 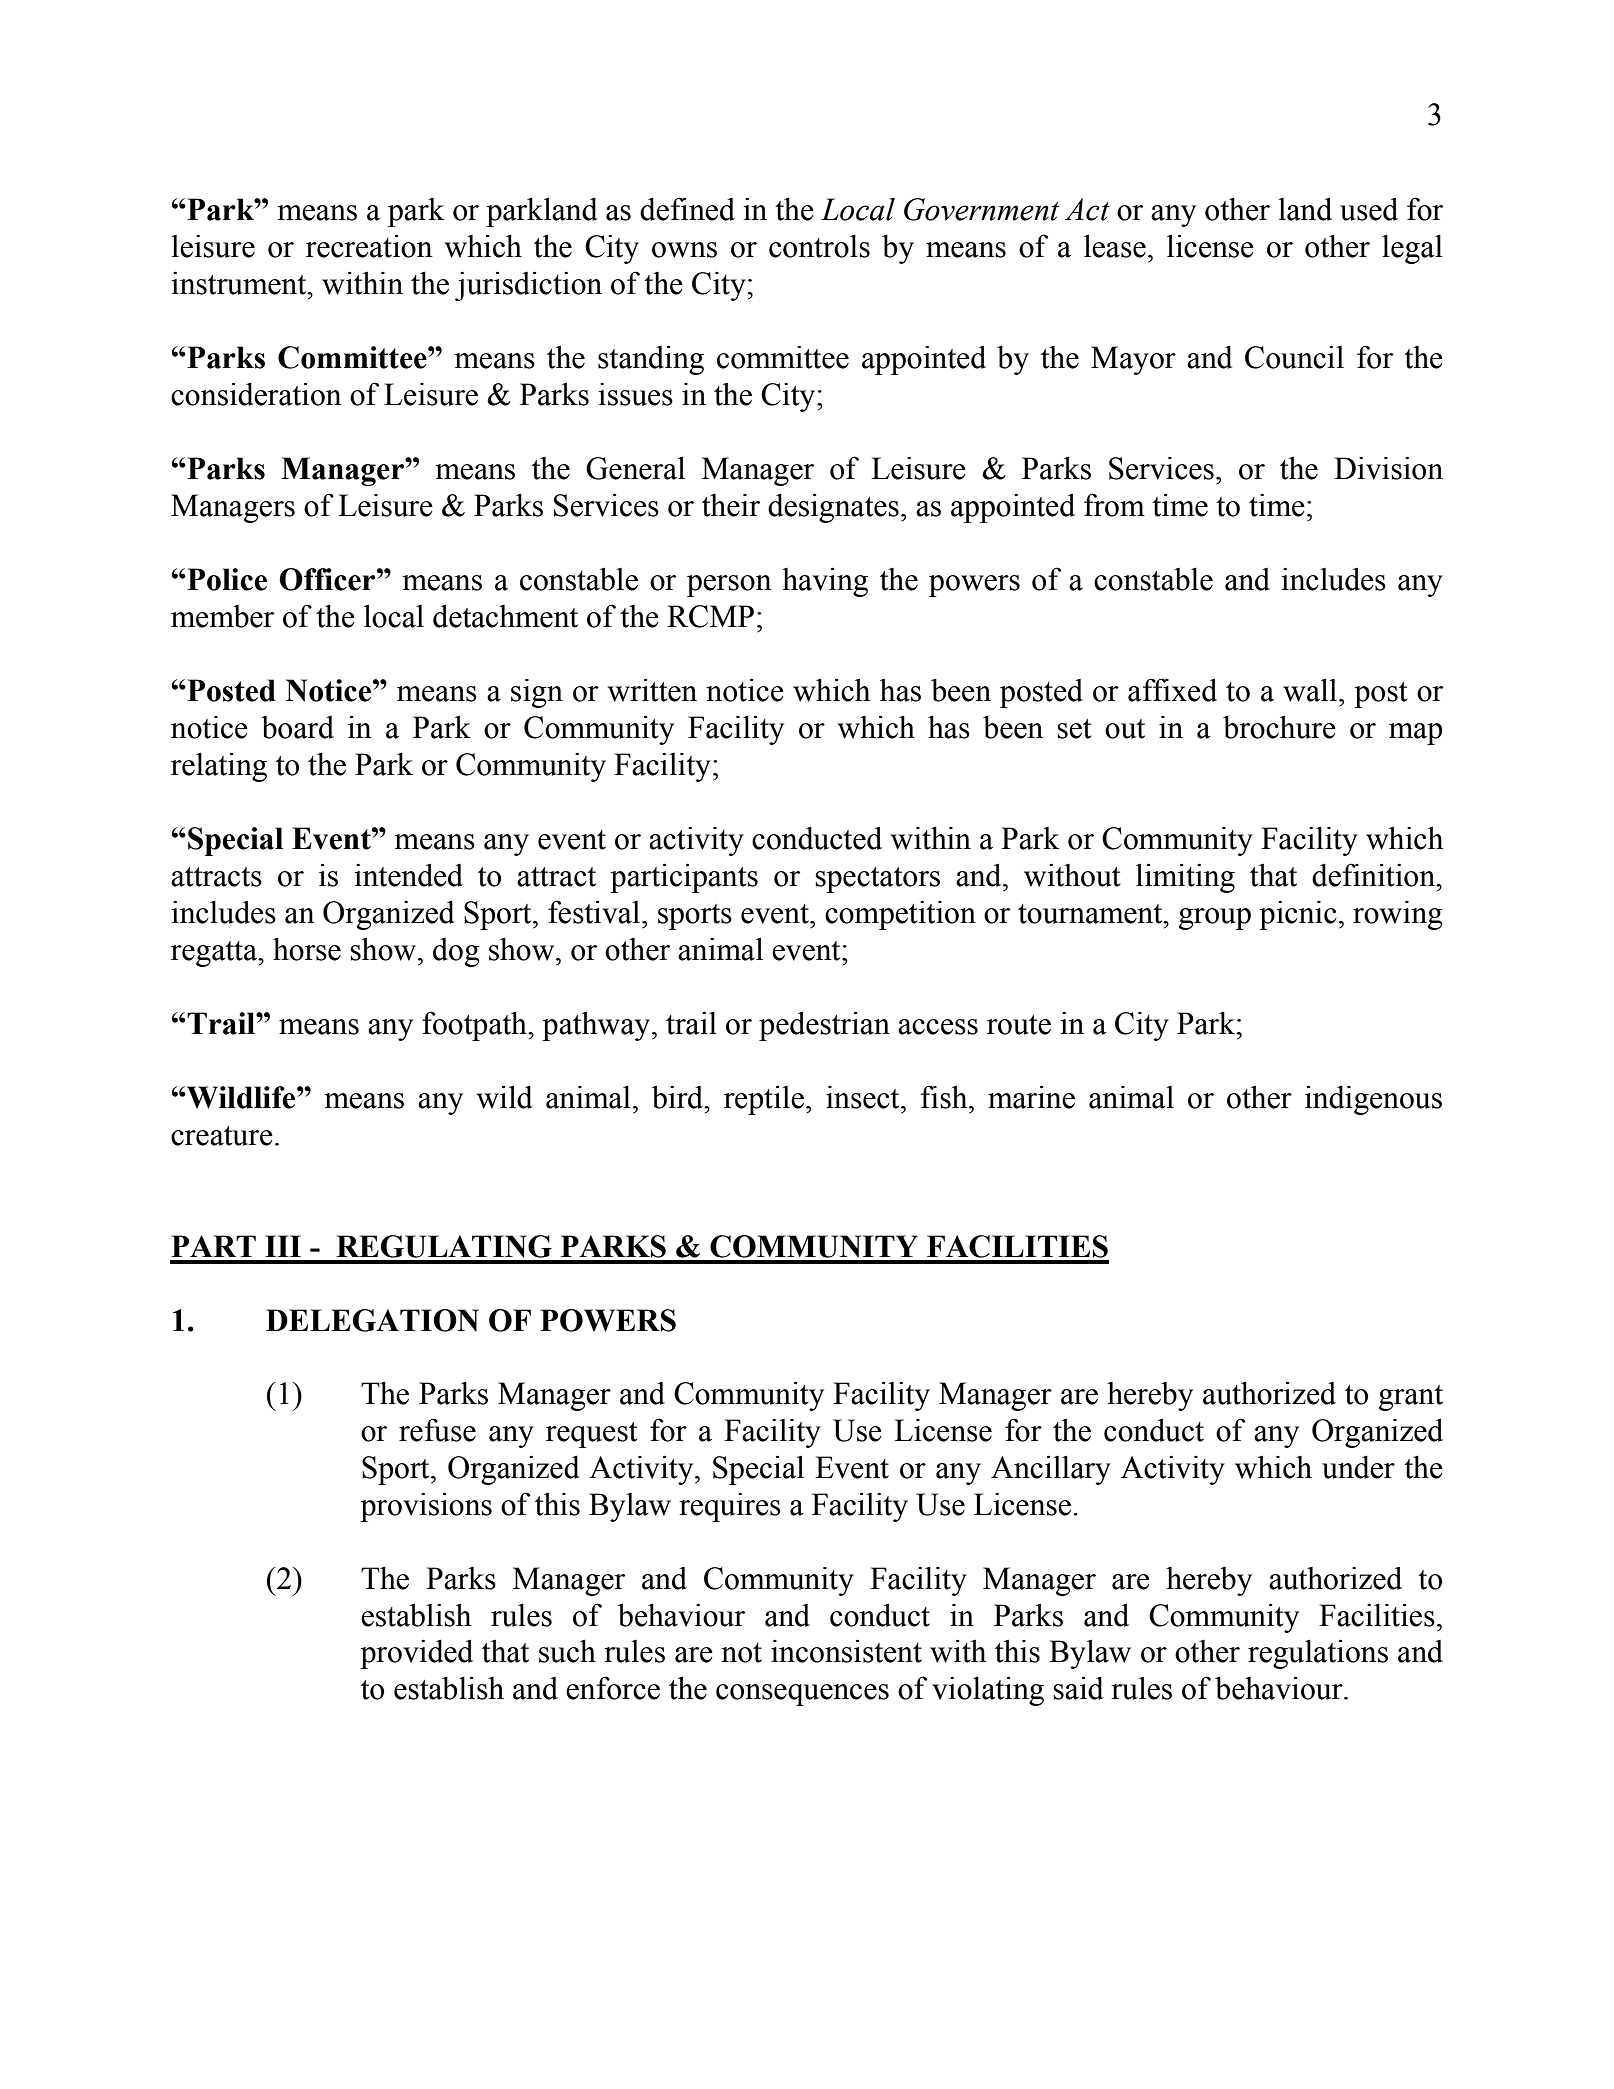 I want to click on used, so click(x=1369, y=209).
